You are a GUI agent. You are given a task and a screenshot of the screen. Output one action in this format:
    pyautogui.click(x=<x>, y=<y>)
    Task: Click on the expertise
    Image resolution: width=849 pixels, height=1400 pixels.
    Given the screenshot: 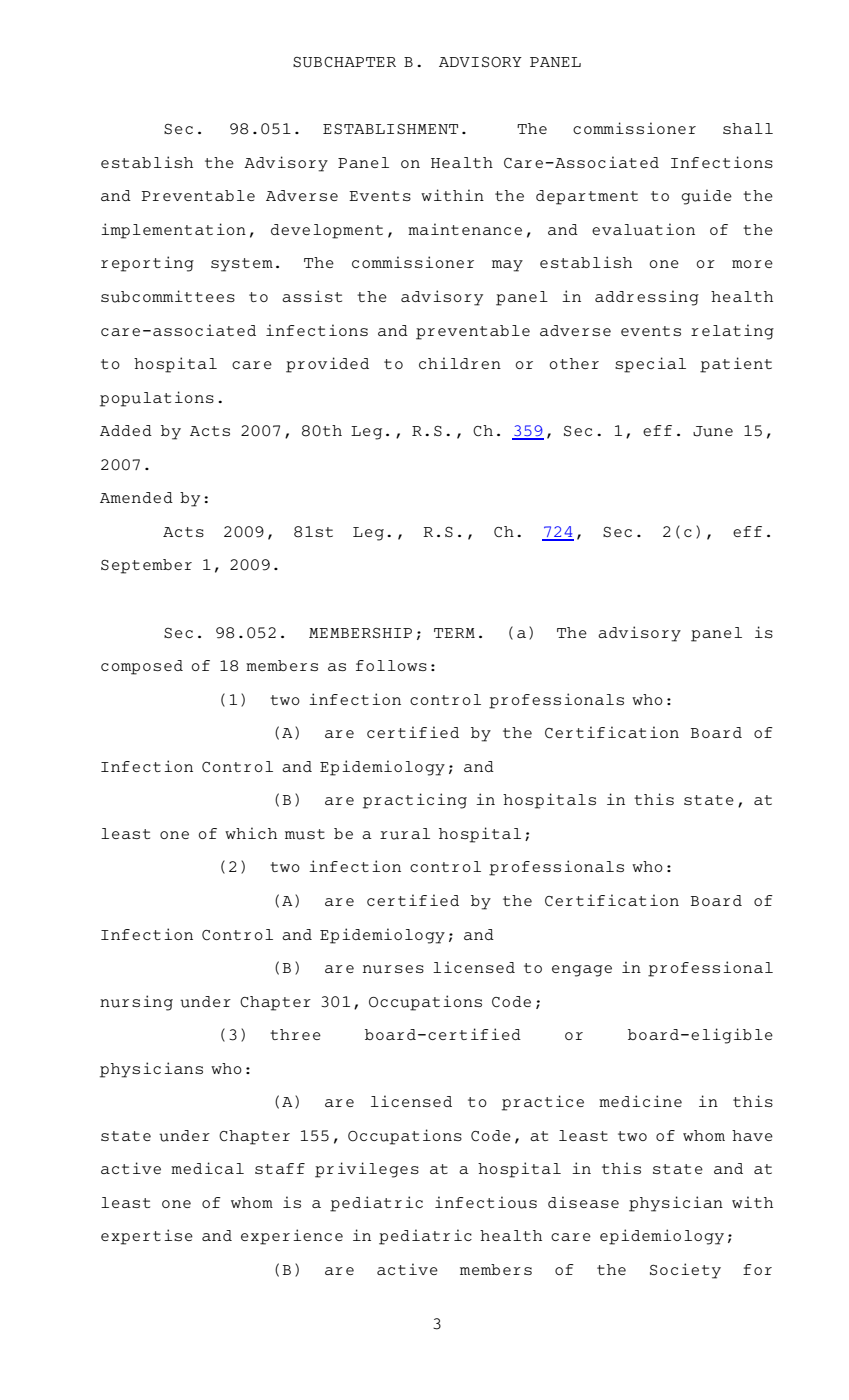 What is the action you would take?
    pyautogui.click(x=147, y=1237)
